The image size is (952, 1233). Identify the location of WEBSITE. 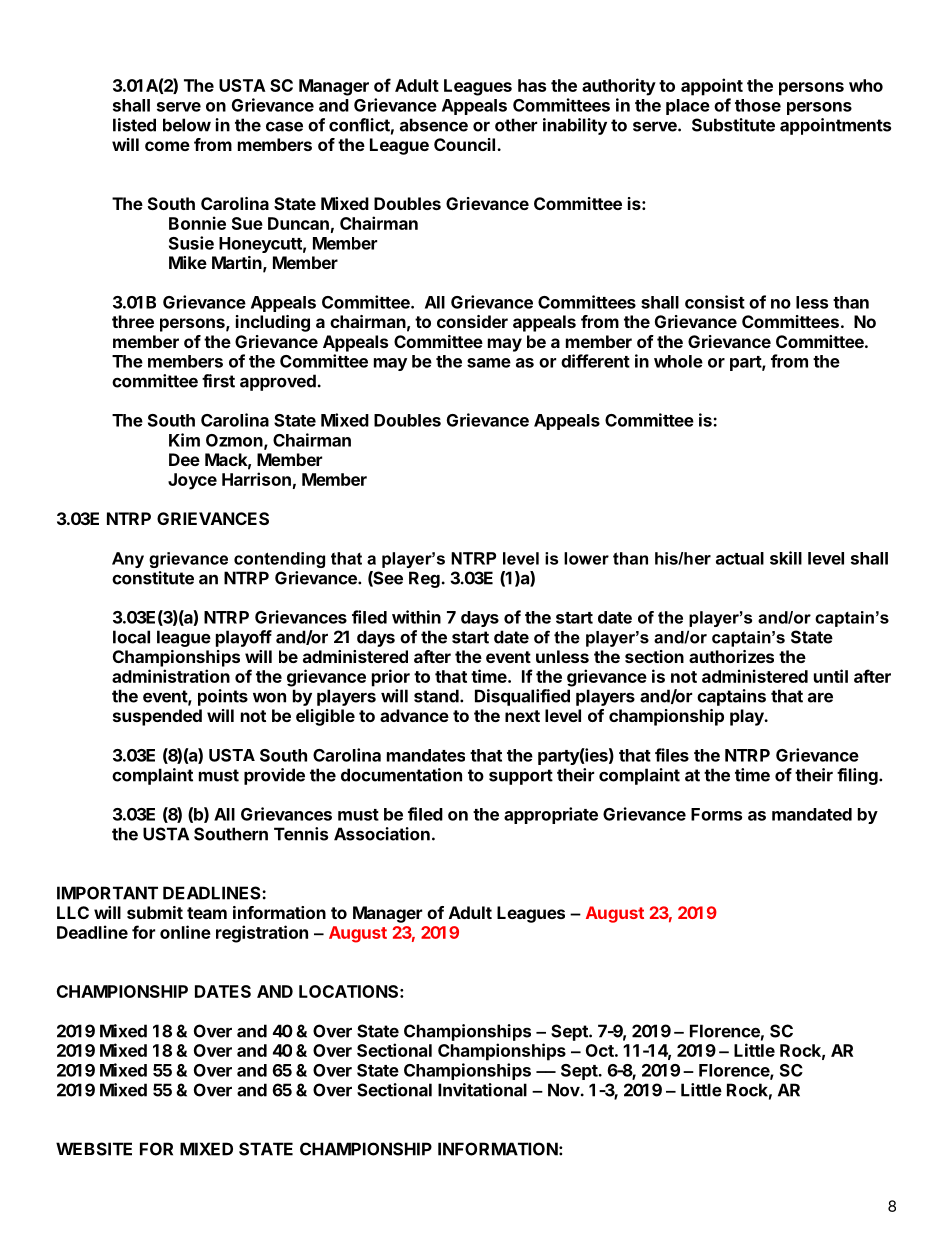
(94, 1149).
